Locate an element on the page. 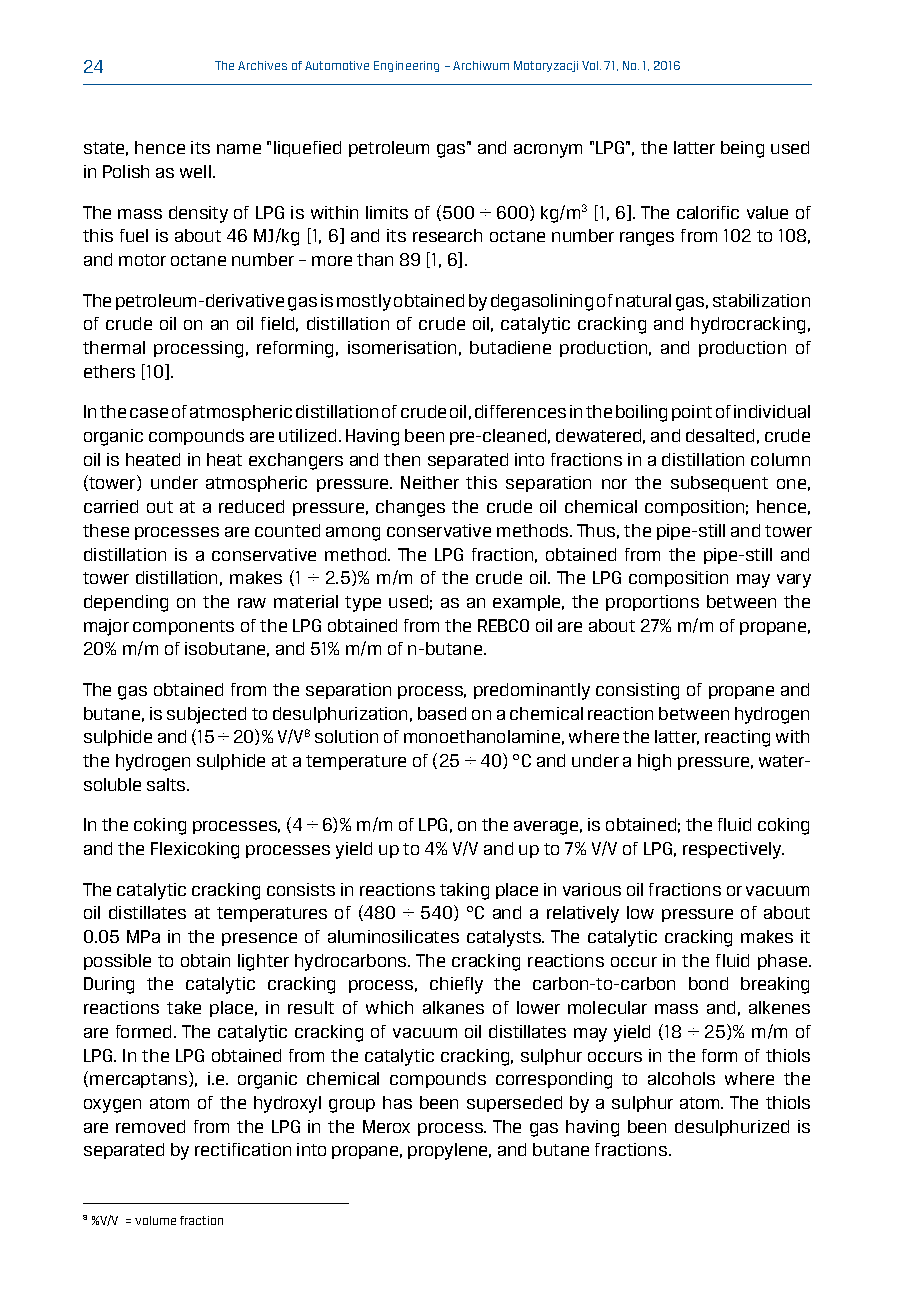 The image size is (924, 1311). based is located at coordinates (442, 713).
